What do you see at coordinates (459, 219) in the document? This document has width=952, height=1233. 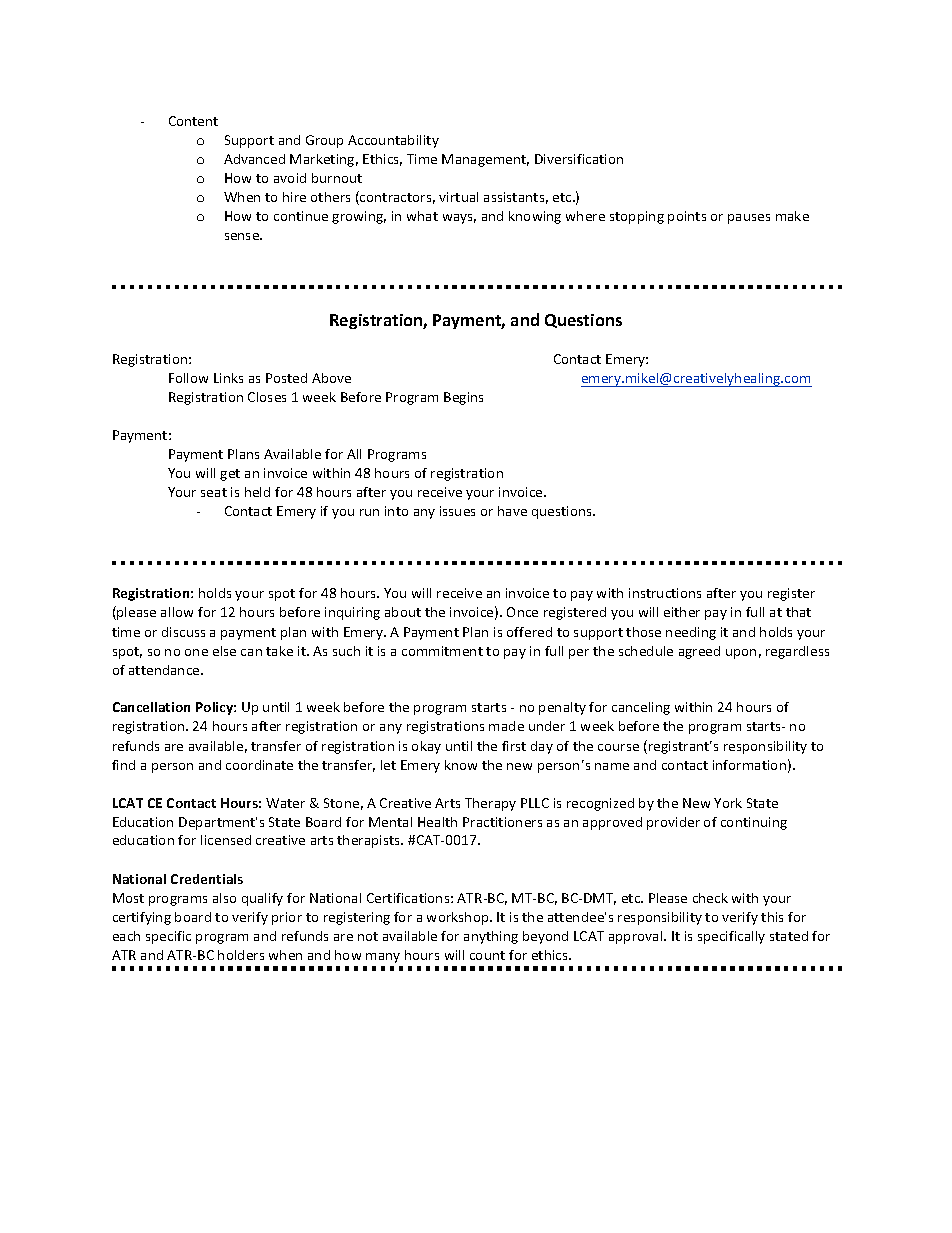 I see `ways` at bounding box center [459, 219].
